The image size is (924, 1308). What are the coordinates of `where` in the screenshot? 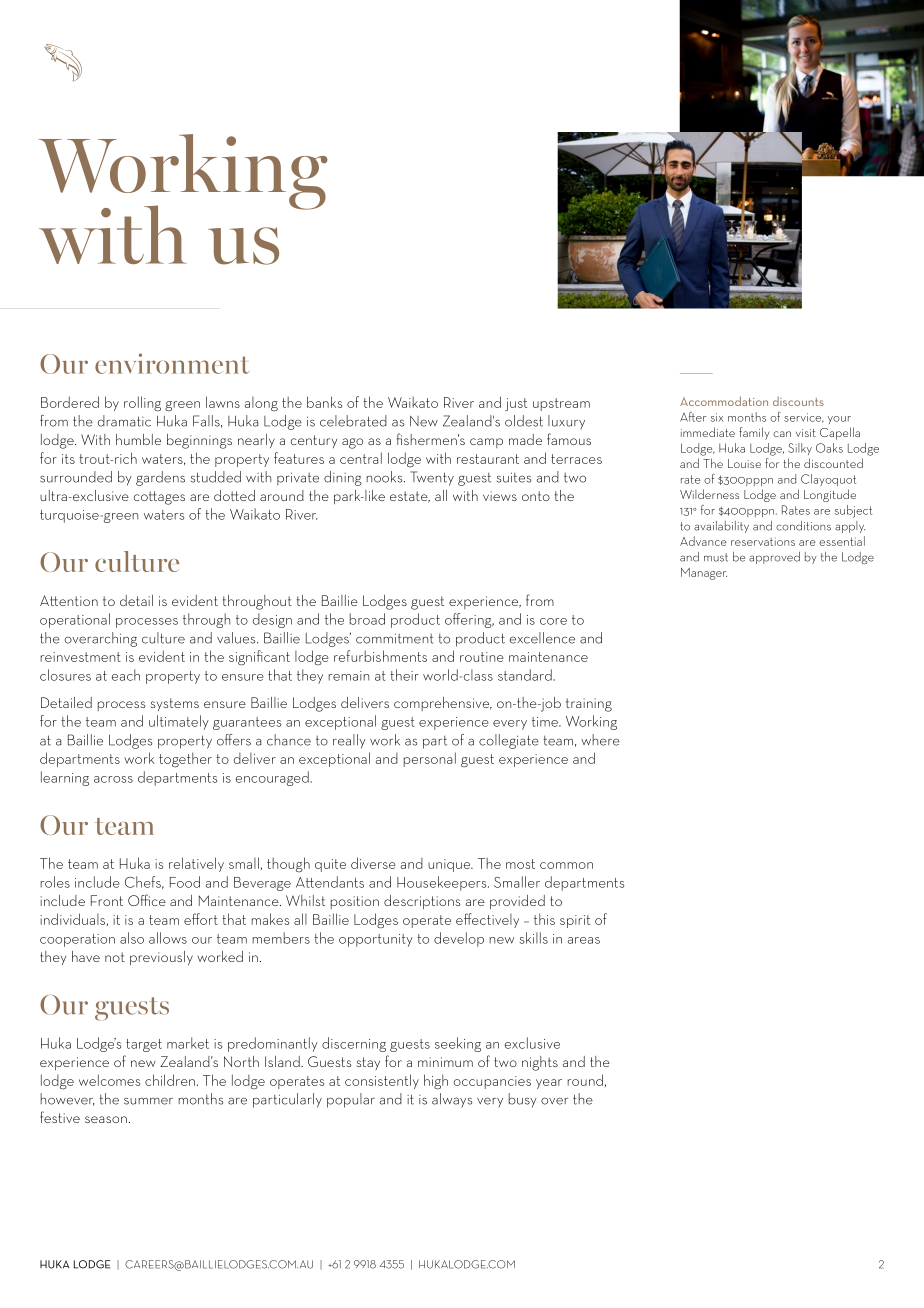 It's located at (600, 740).
